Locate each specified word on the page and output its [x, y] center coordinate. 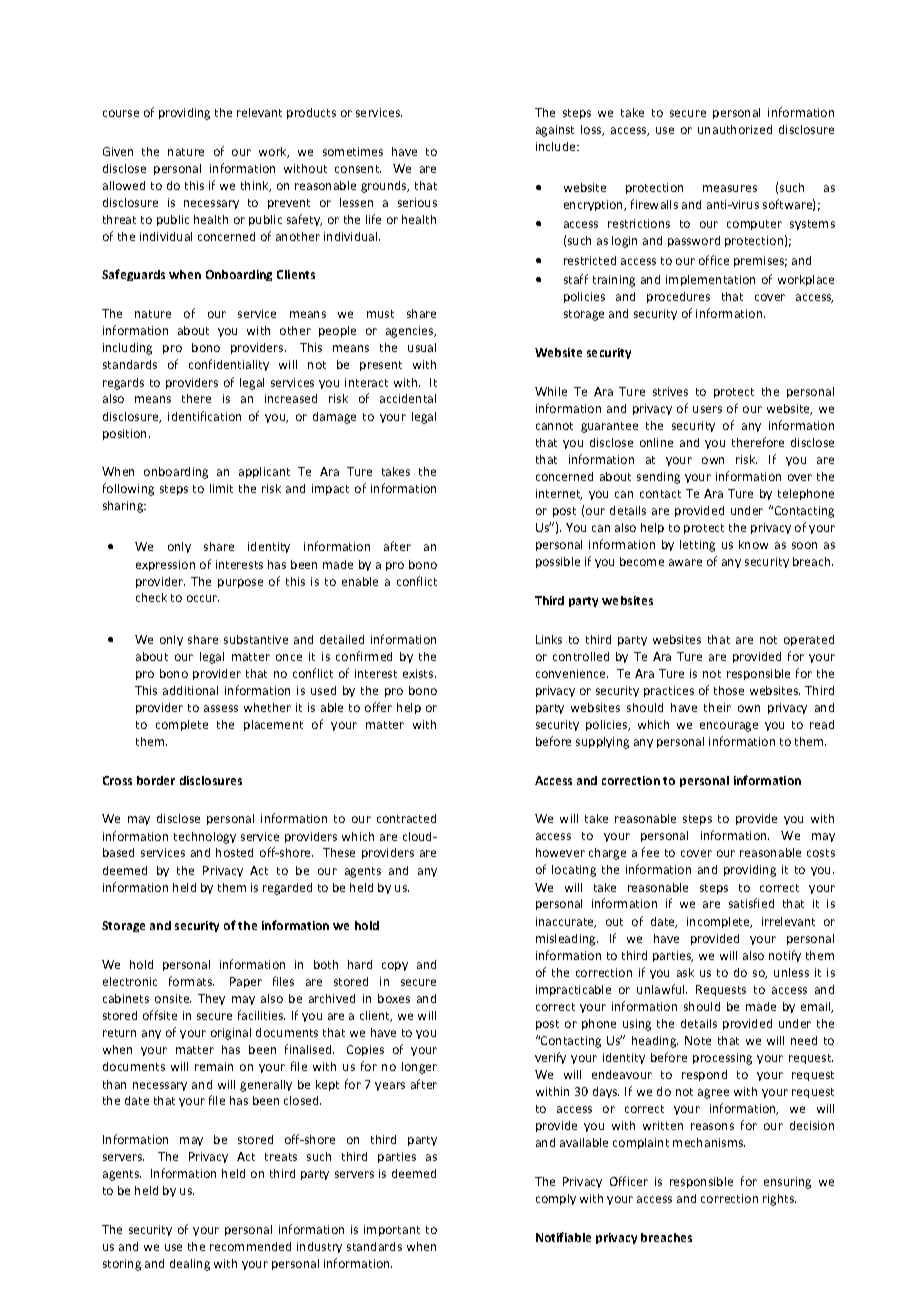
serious [417, 202]
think [256, 186]
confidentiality [229, 365]
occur [203, 598]
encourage [729, 727]
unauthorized [735, 129]
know [753, 544]
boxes [394, 998]
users [707, 409]
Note [698, 1040]
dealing [190, 1265]
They [211, 999]
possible [558, 562]
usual [422, 347]
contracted [406, 818]
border [156, 780]
